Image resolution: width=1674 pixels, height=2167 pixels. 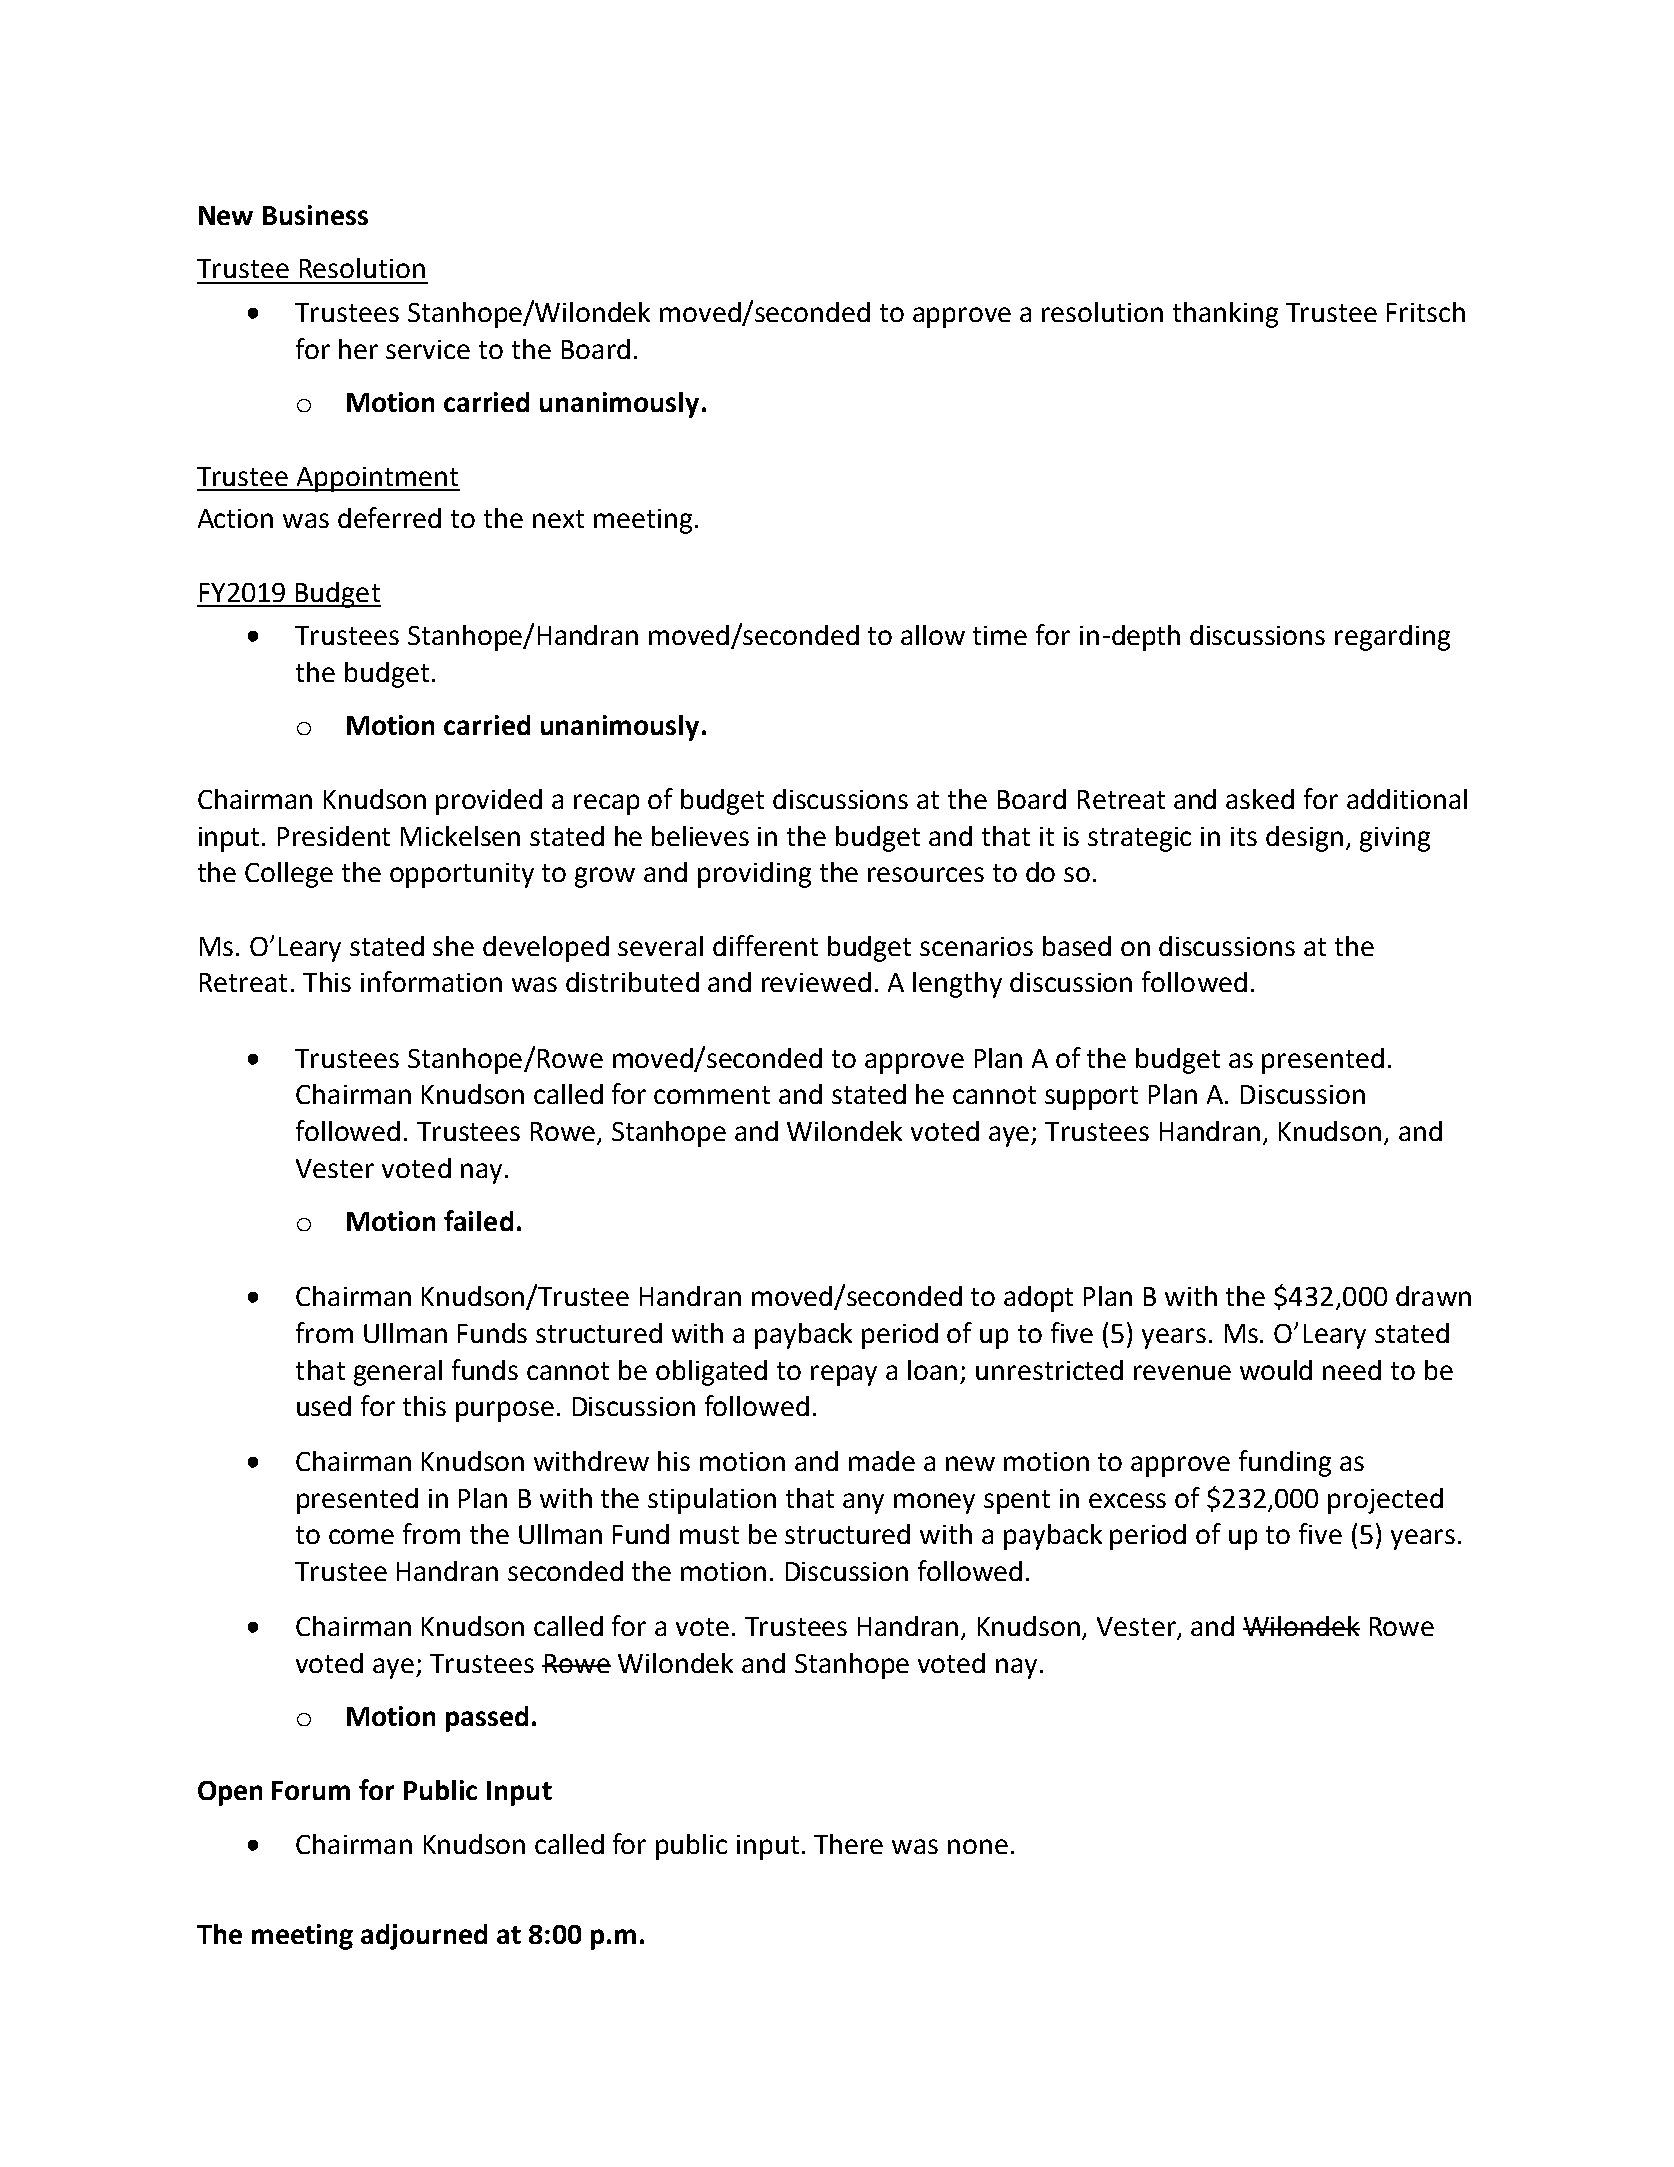 What do you see at coordinates (816, 982) in the page?
I see `reviewed` at bounding box center [816, 982].
